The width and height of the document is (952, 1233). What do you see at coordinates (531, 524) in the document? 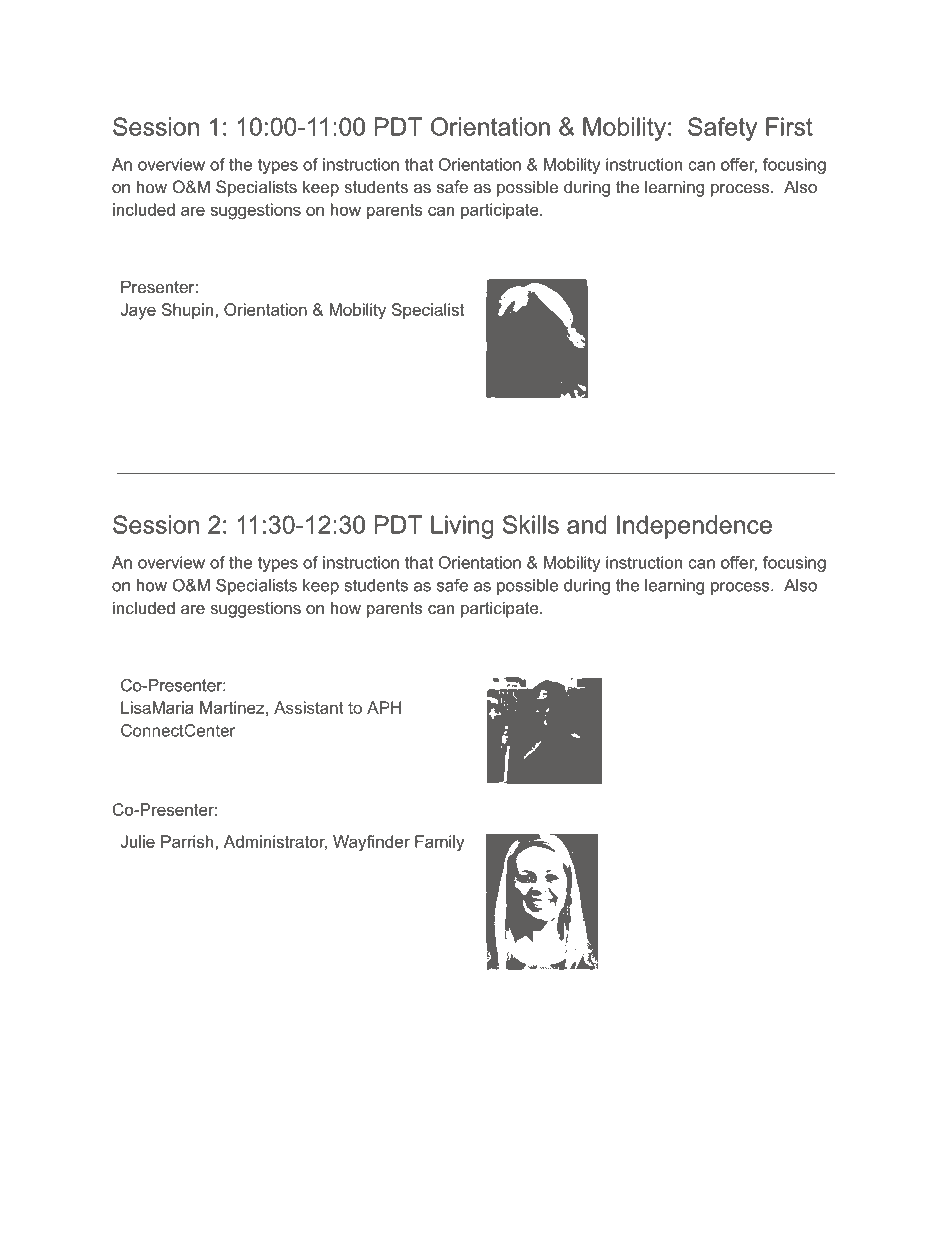
I see `Skills` at bounding box center [531, 524].
